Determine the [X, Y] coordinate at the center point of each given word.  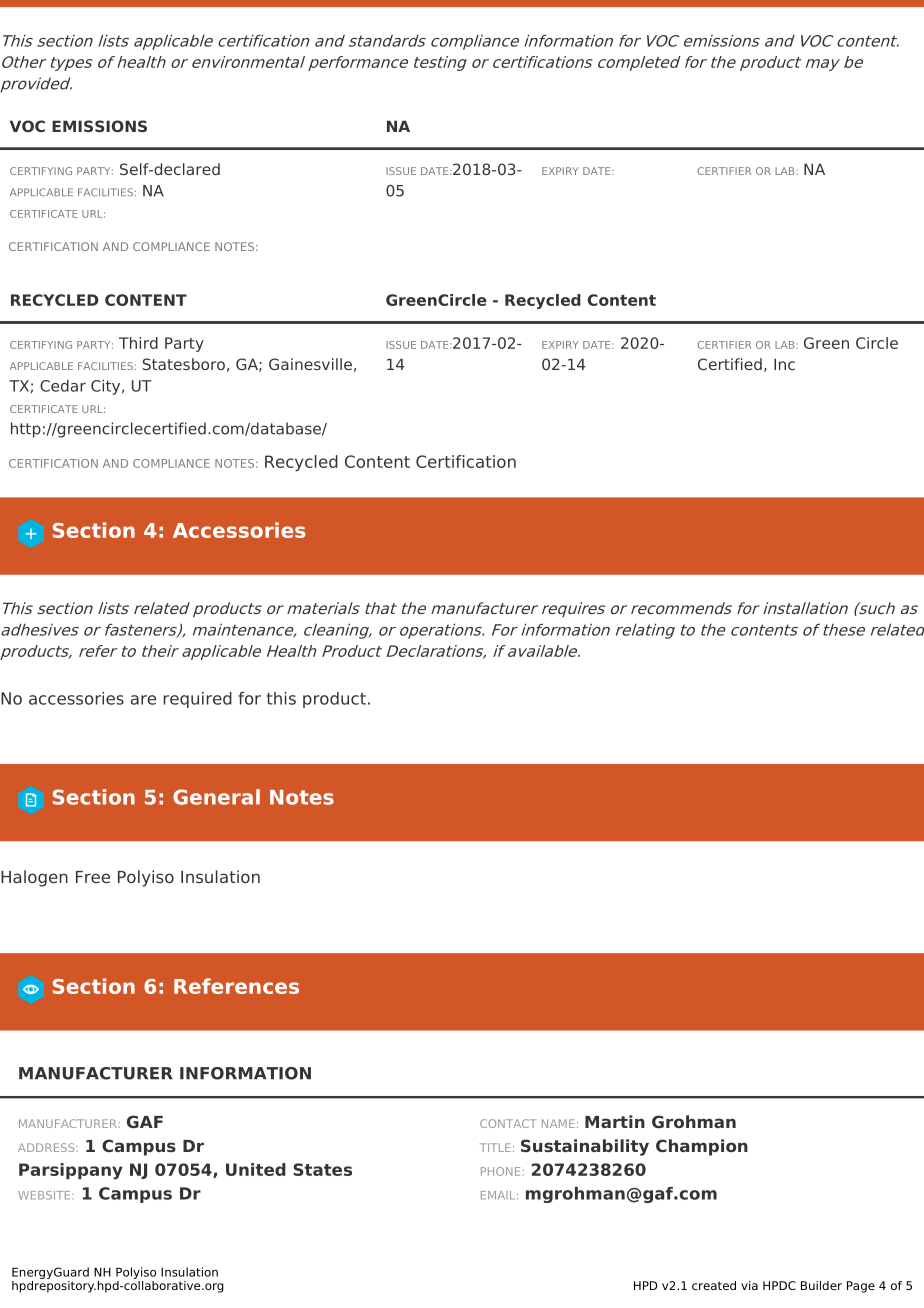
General [216, 797]
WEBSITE [45, 1195]
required [198, 700]
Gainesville [310, 364]
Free [93, 877]
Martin [615, 1121]
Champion [702, 1147]
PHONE [500, 1171]
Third [138, 343]
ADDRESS [47, 1147]
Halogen [34, 878]
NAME [558, 1123]
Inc [784, 364]
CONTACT [508, 1123]
